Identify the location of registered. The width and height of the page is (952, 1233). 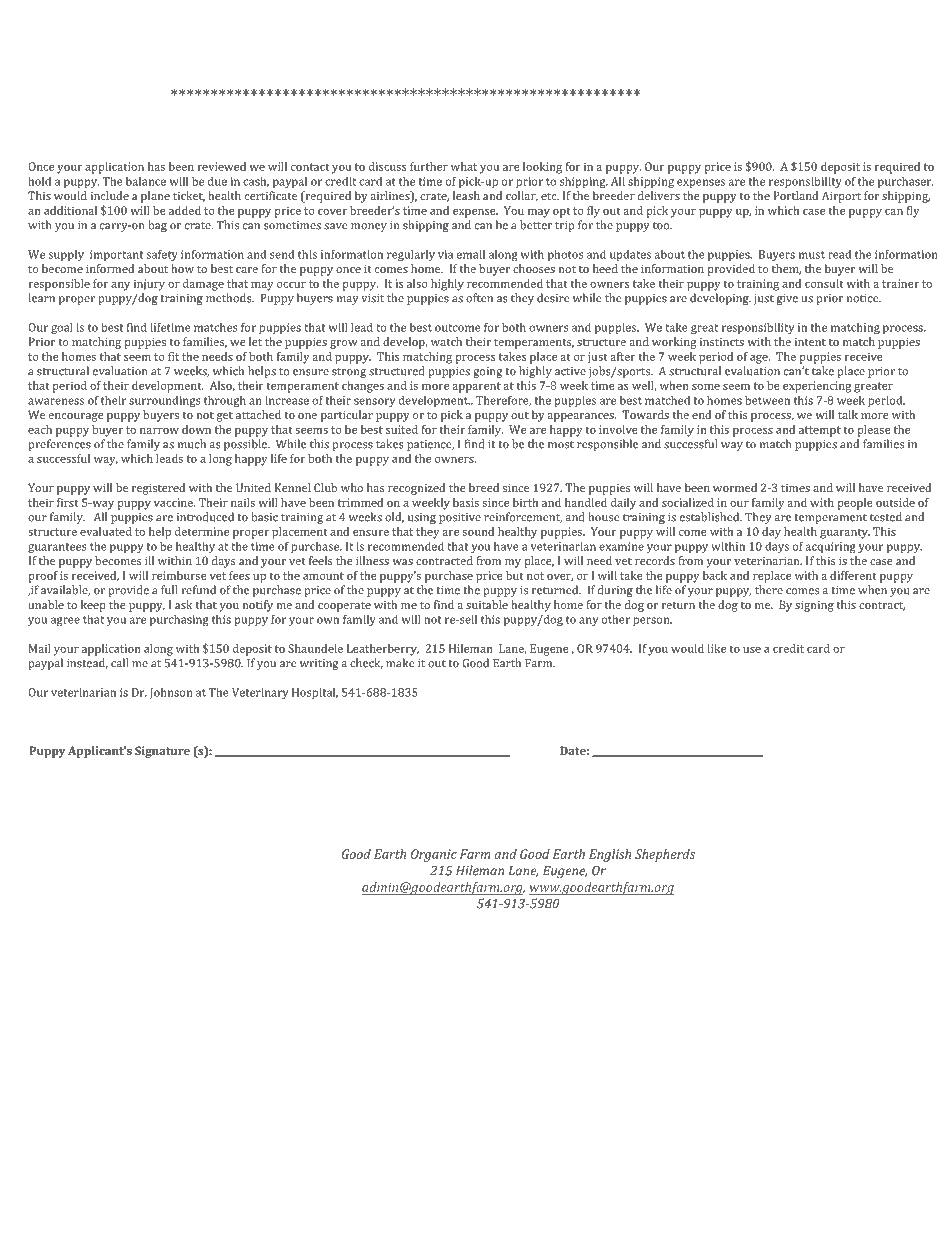
(158, 489).
